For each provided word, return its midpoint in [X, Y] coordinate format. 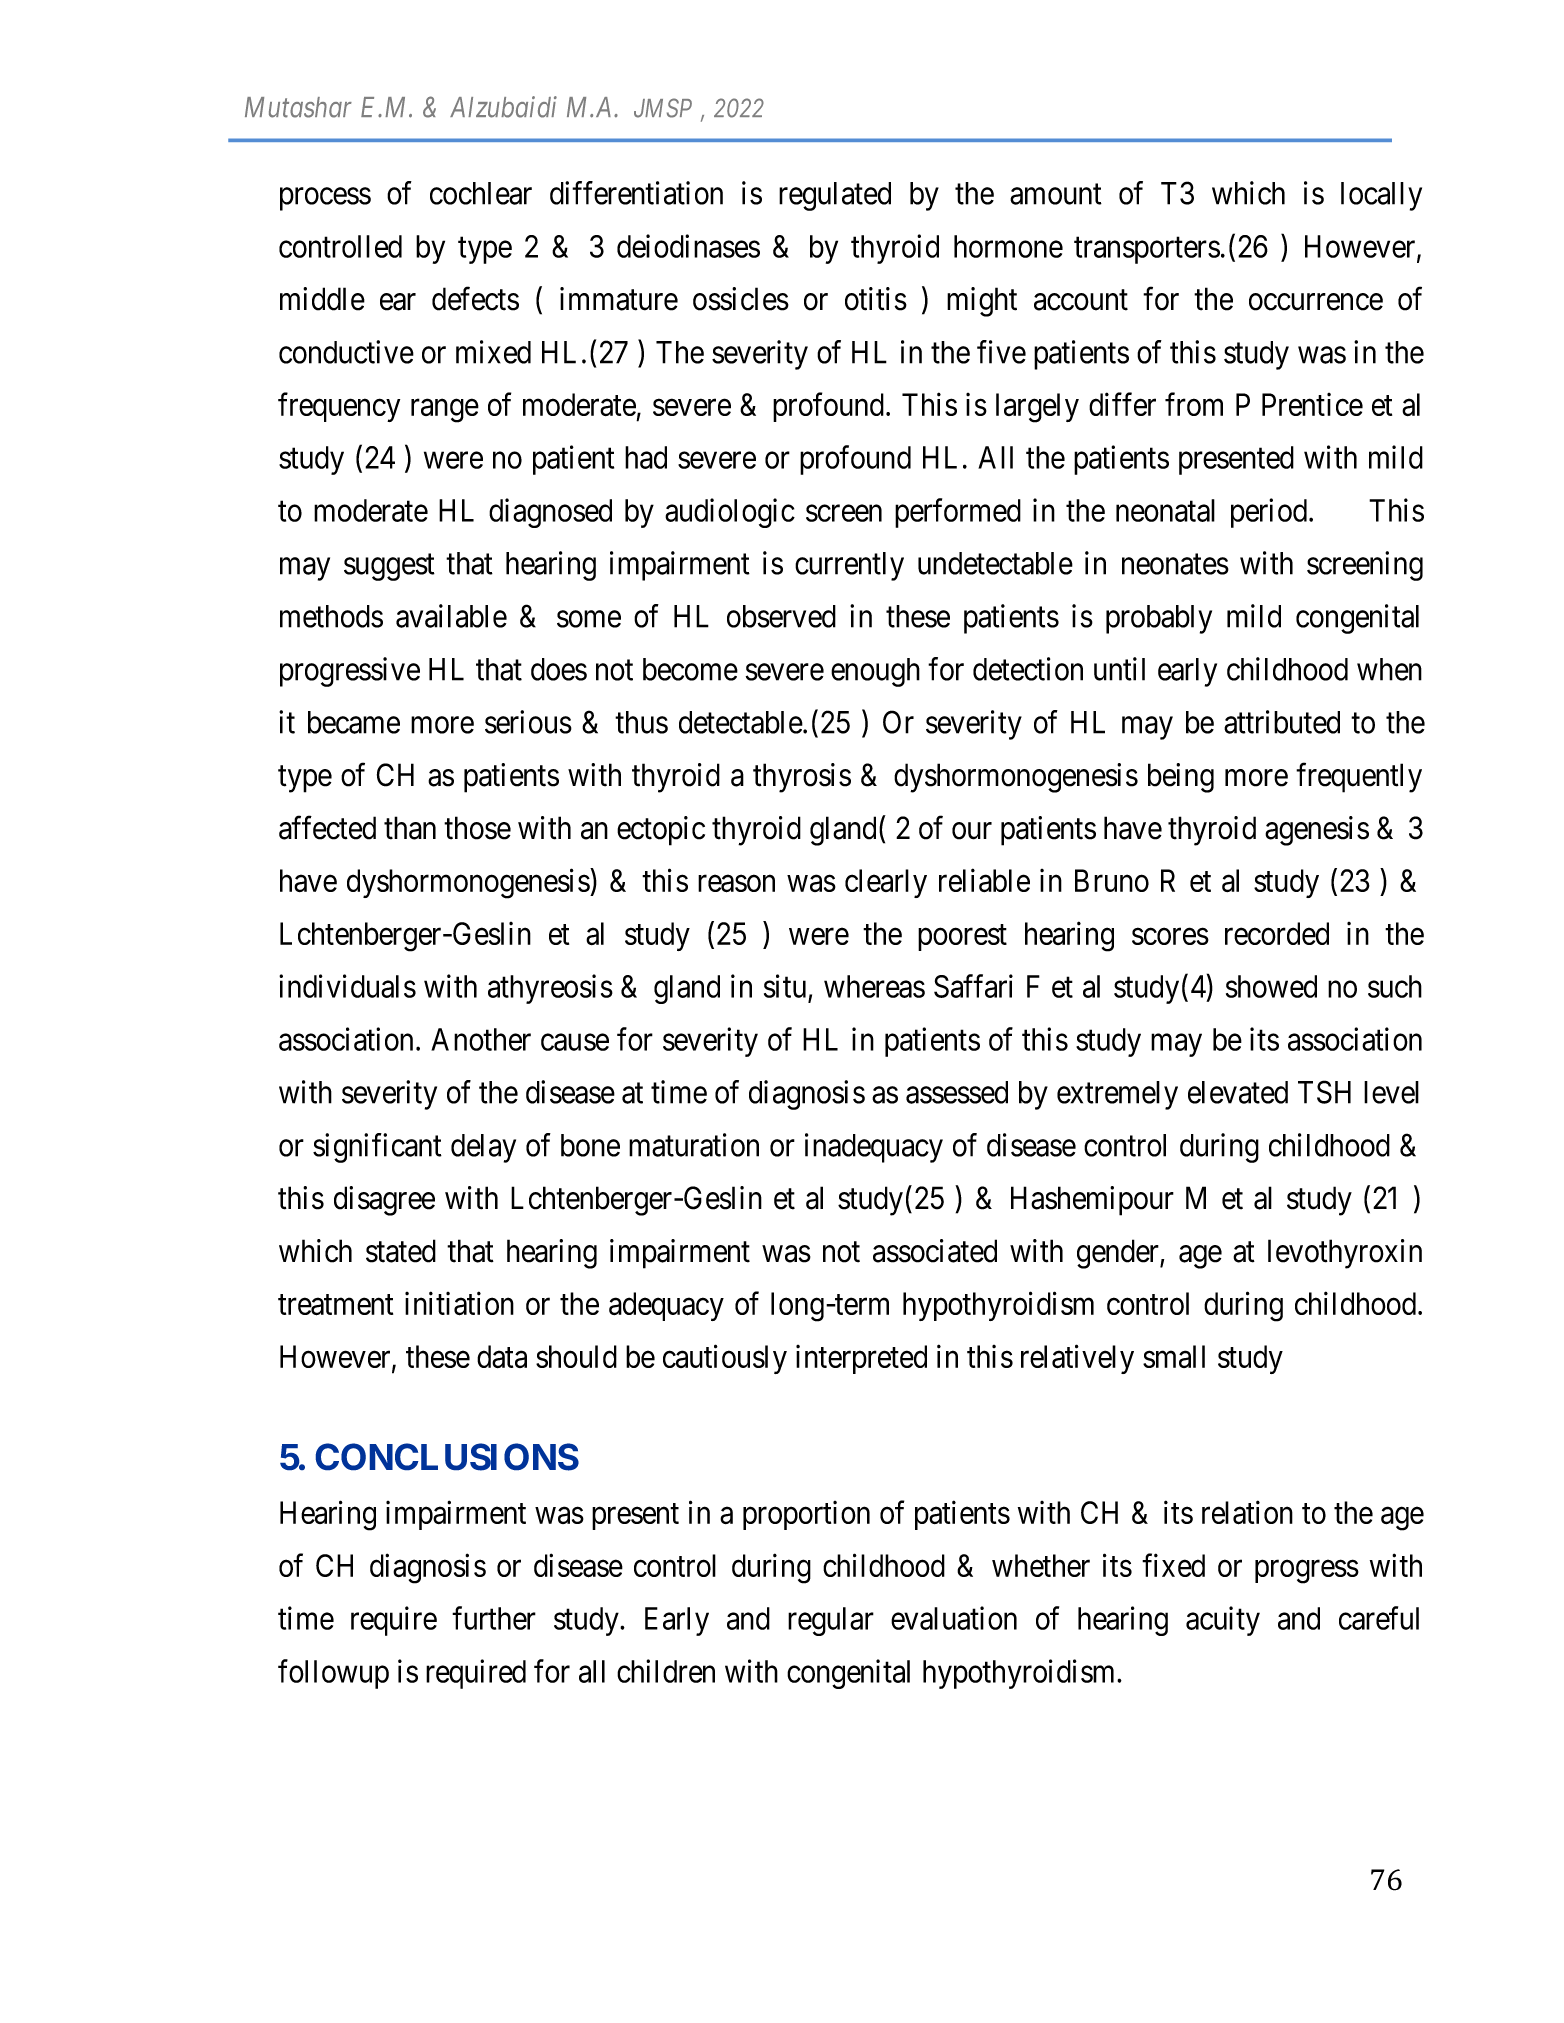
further [494, 1618]
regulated [835, 196]
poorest [962, 938]
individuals [347, 986]
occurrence [1316, 302]
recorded [1277, 933]
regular [831, 1621]
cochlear [481, 193]
